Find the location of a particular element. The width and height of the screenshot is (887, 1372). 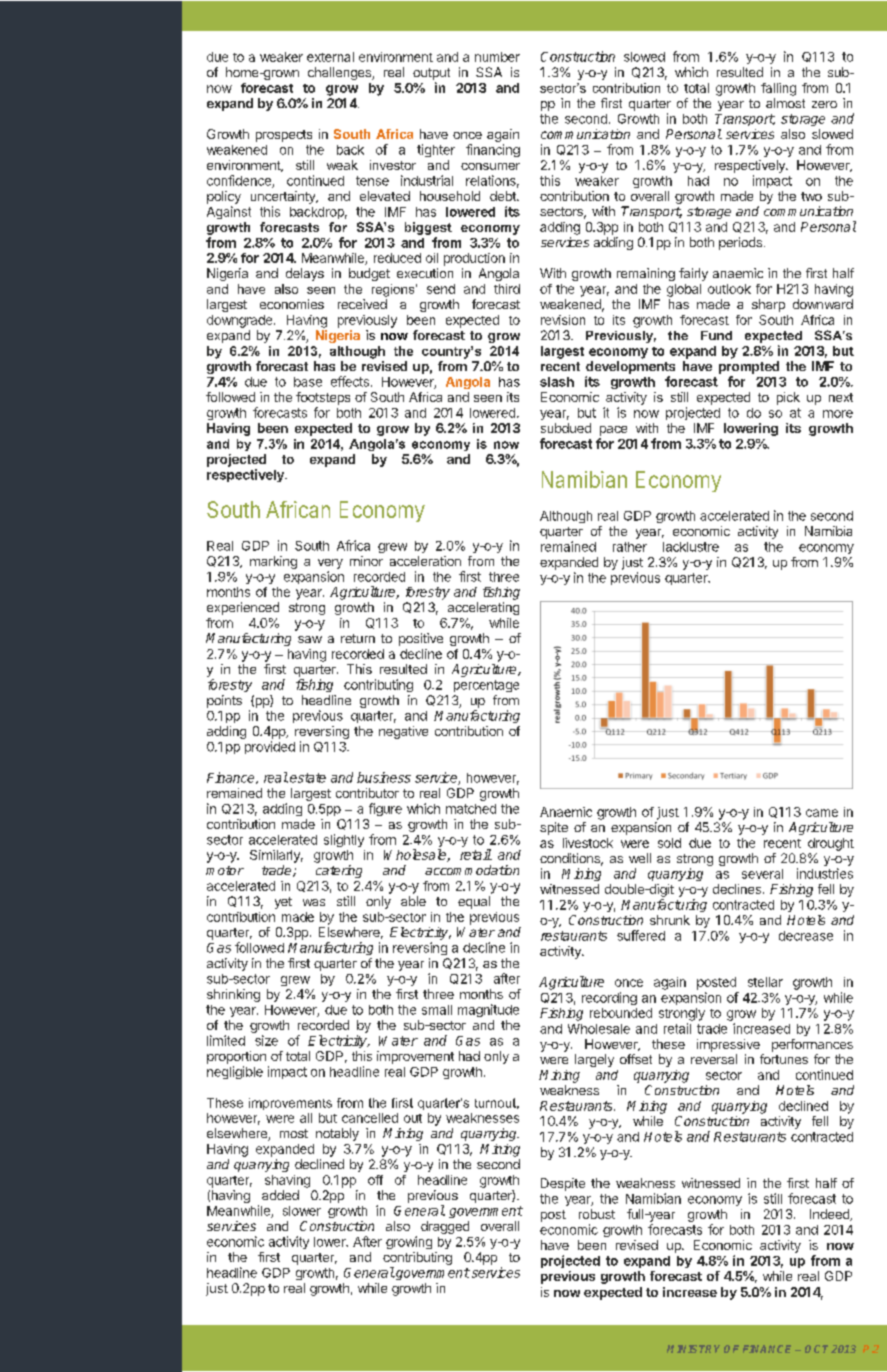

falling is located at coordinates (778, 89).
